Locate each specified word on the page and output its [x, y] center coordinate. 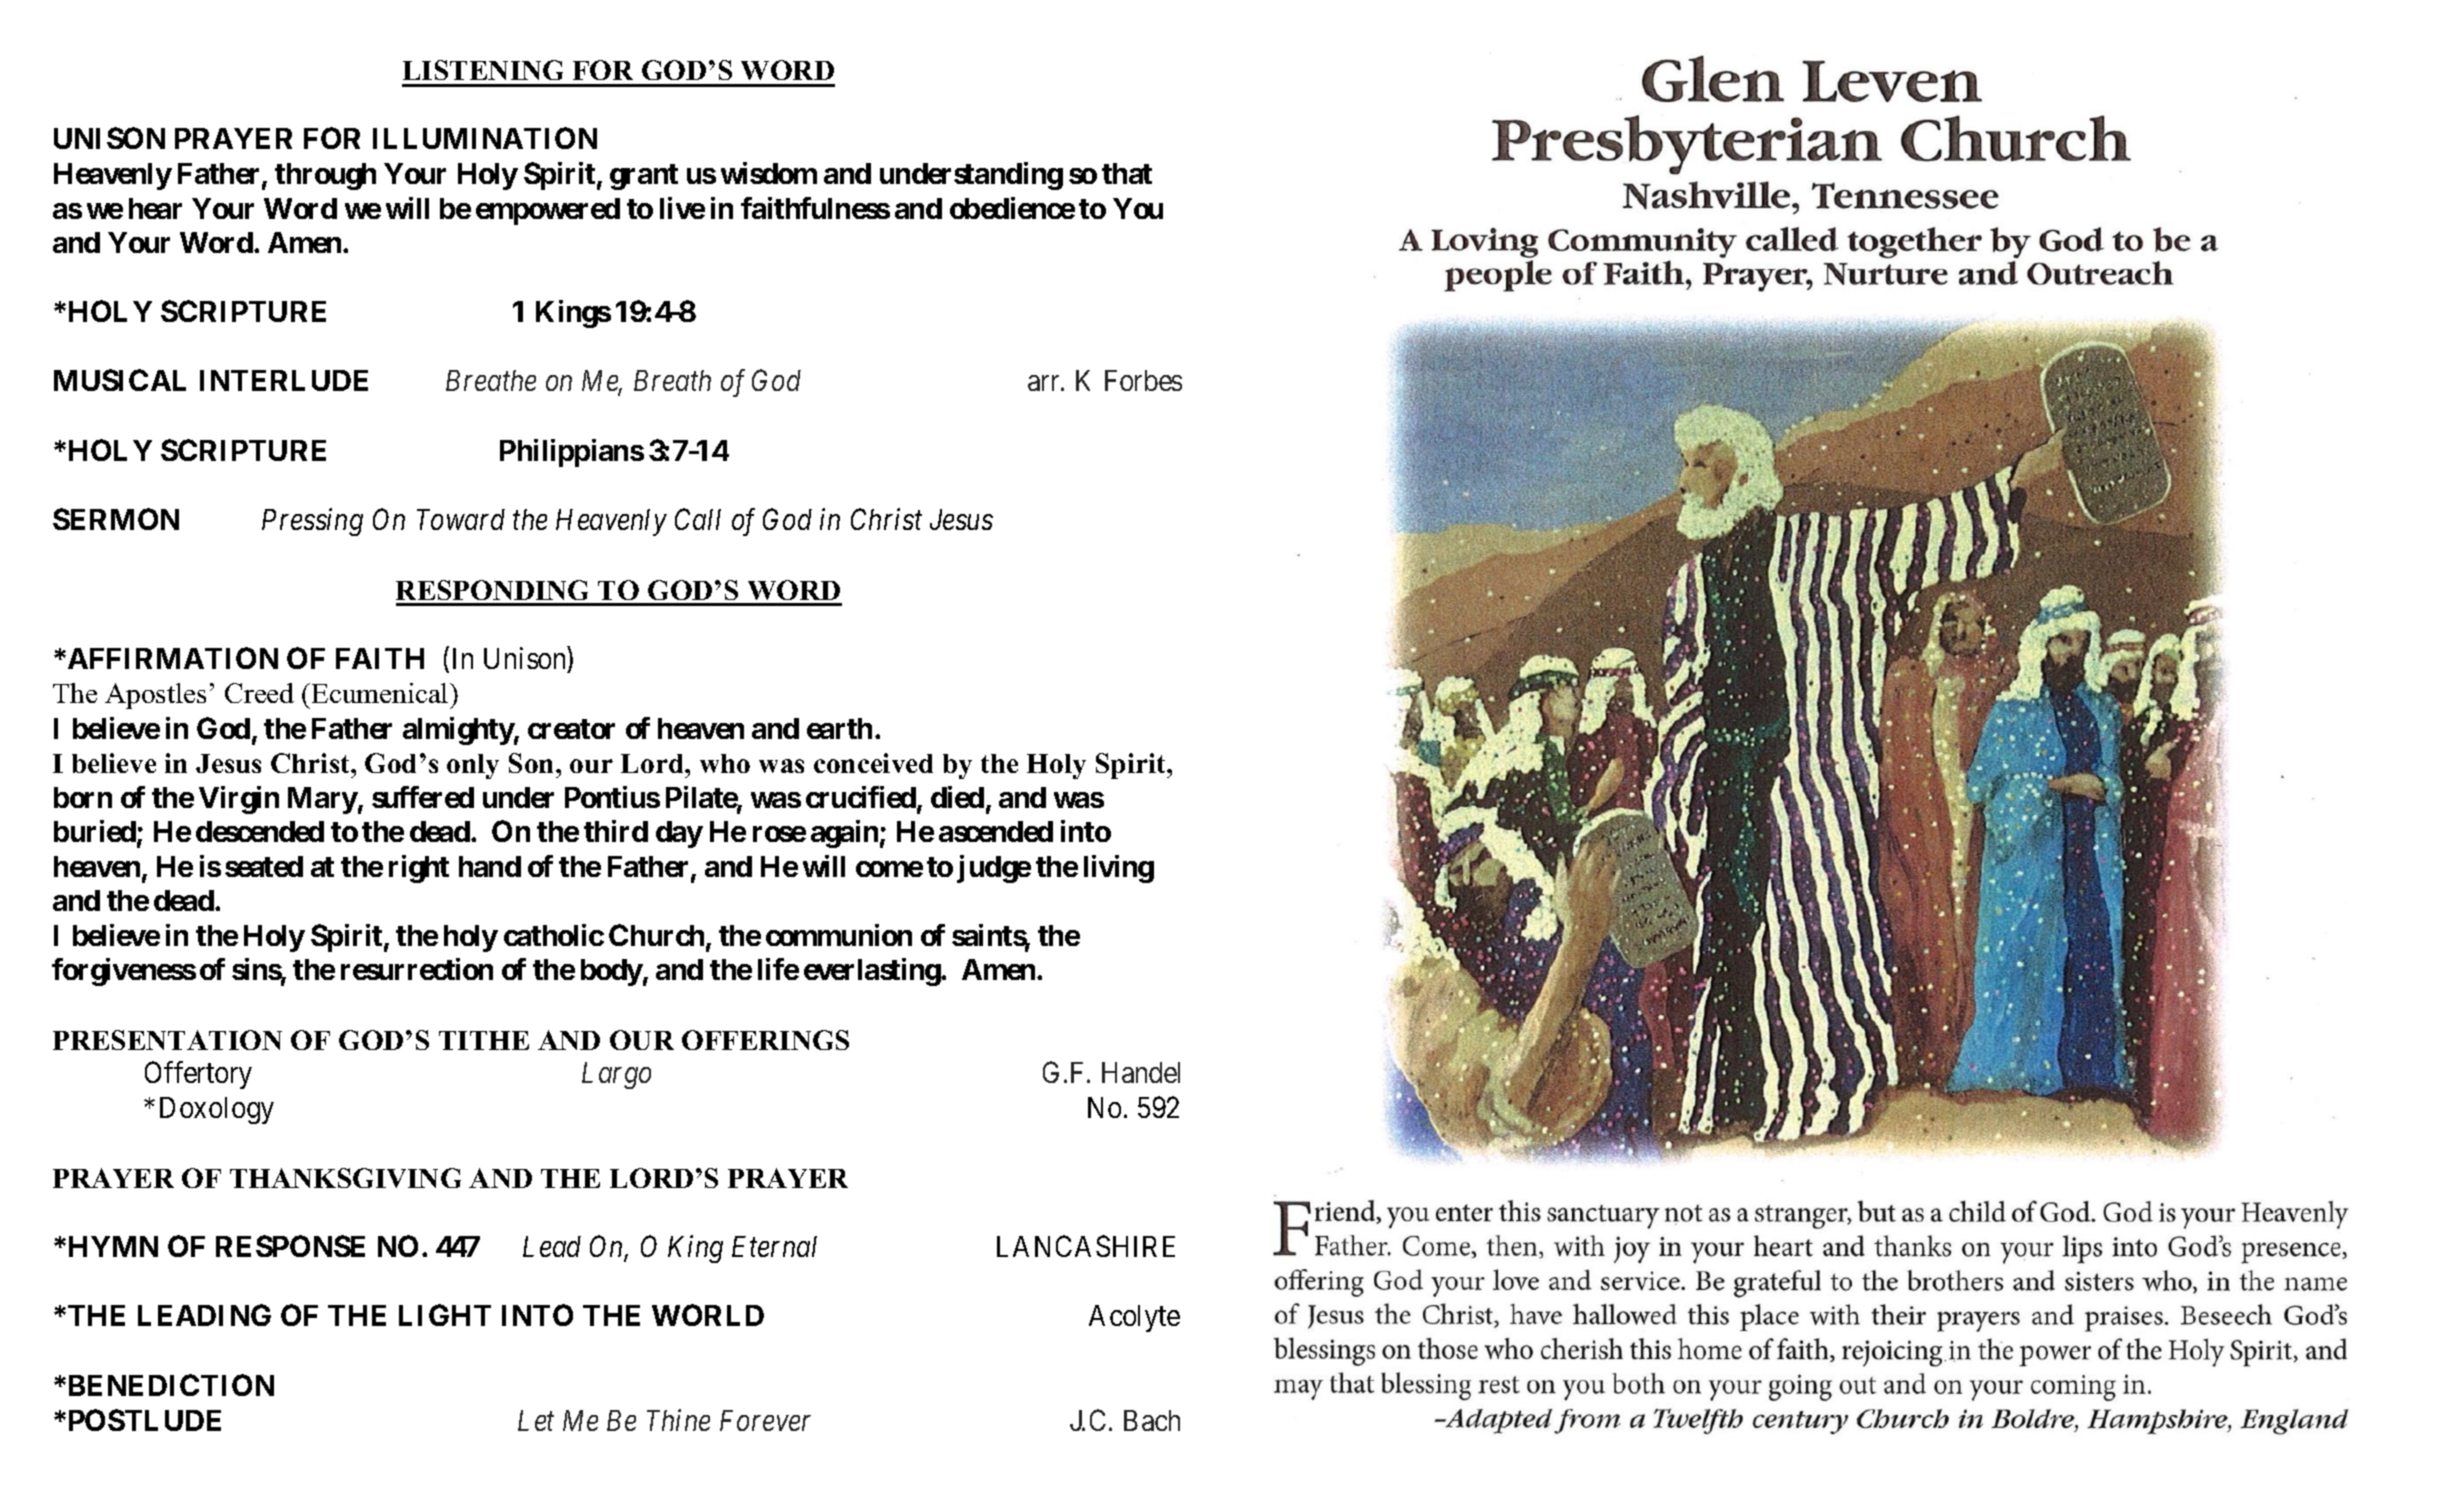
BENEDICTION [169, 1385]
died [957, 797]
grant [644, 177]
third [616, 831]
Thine [678, 1420]
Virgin [239, 800]
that [1127, 173]
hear [155, 208]
